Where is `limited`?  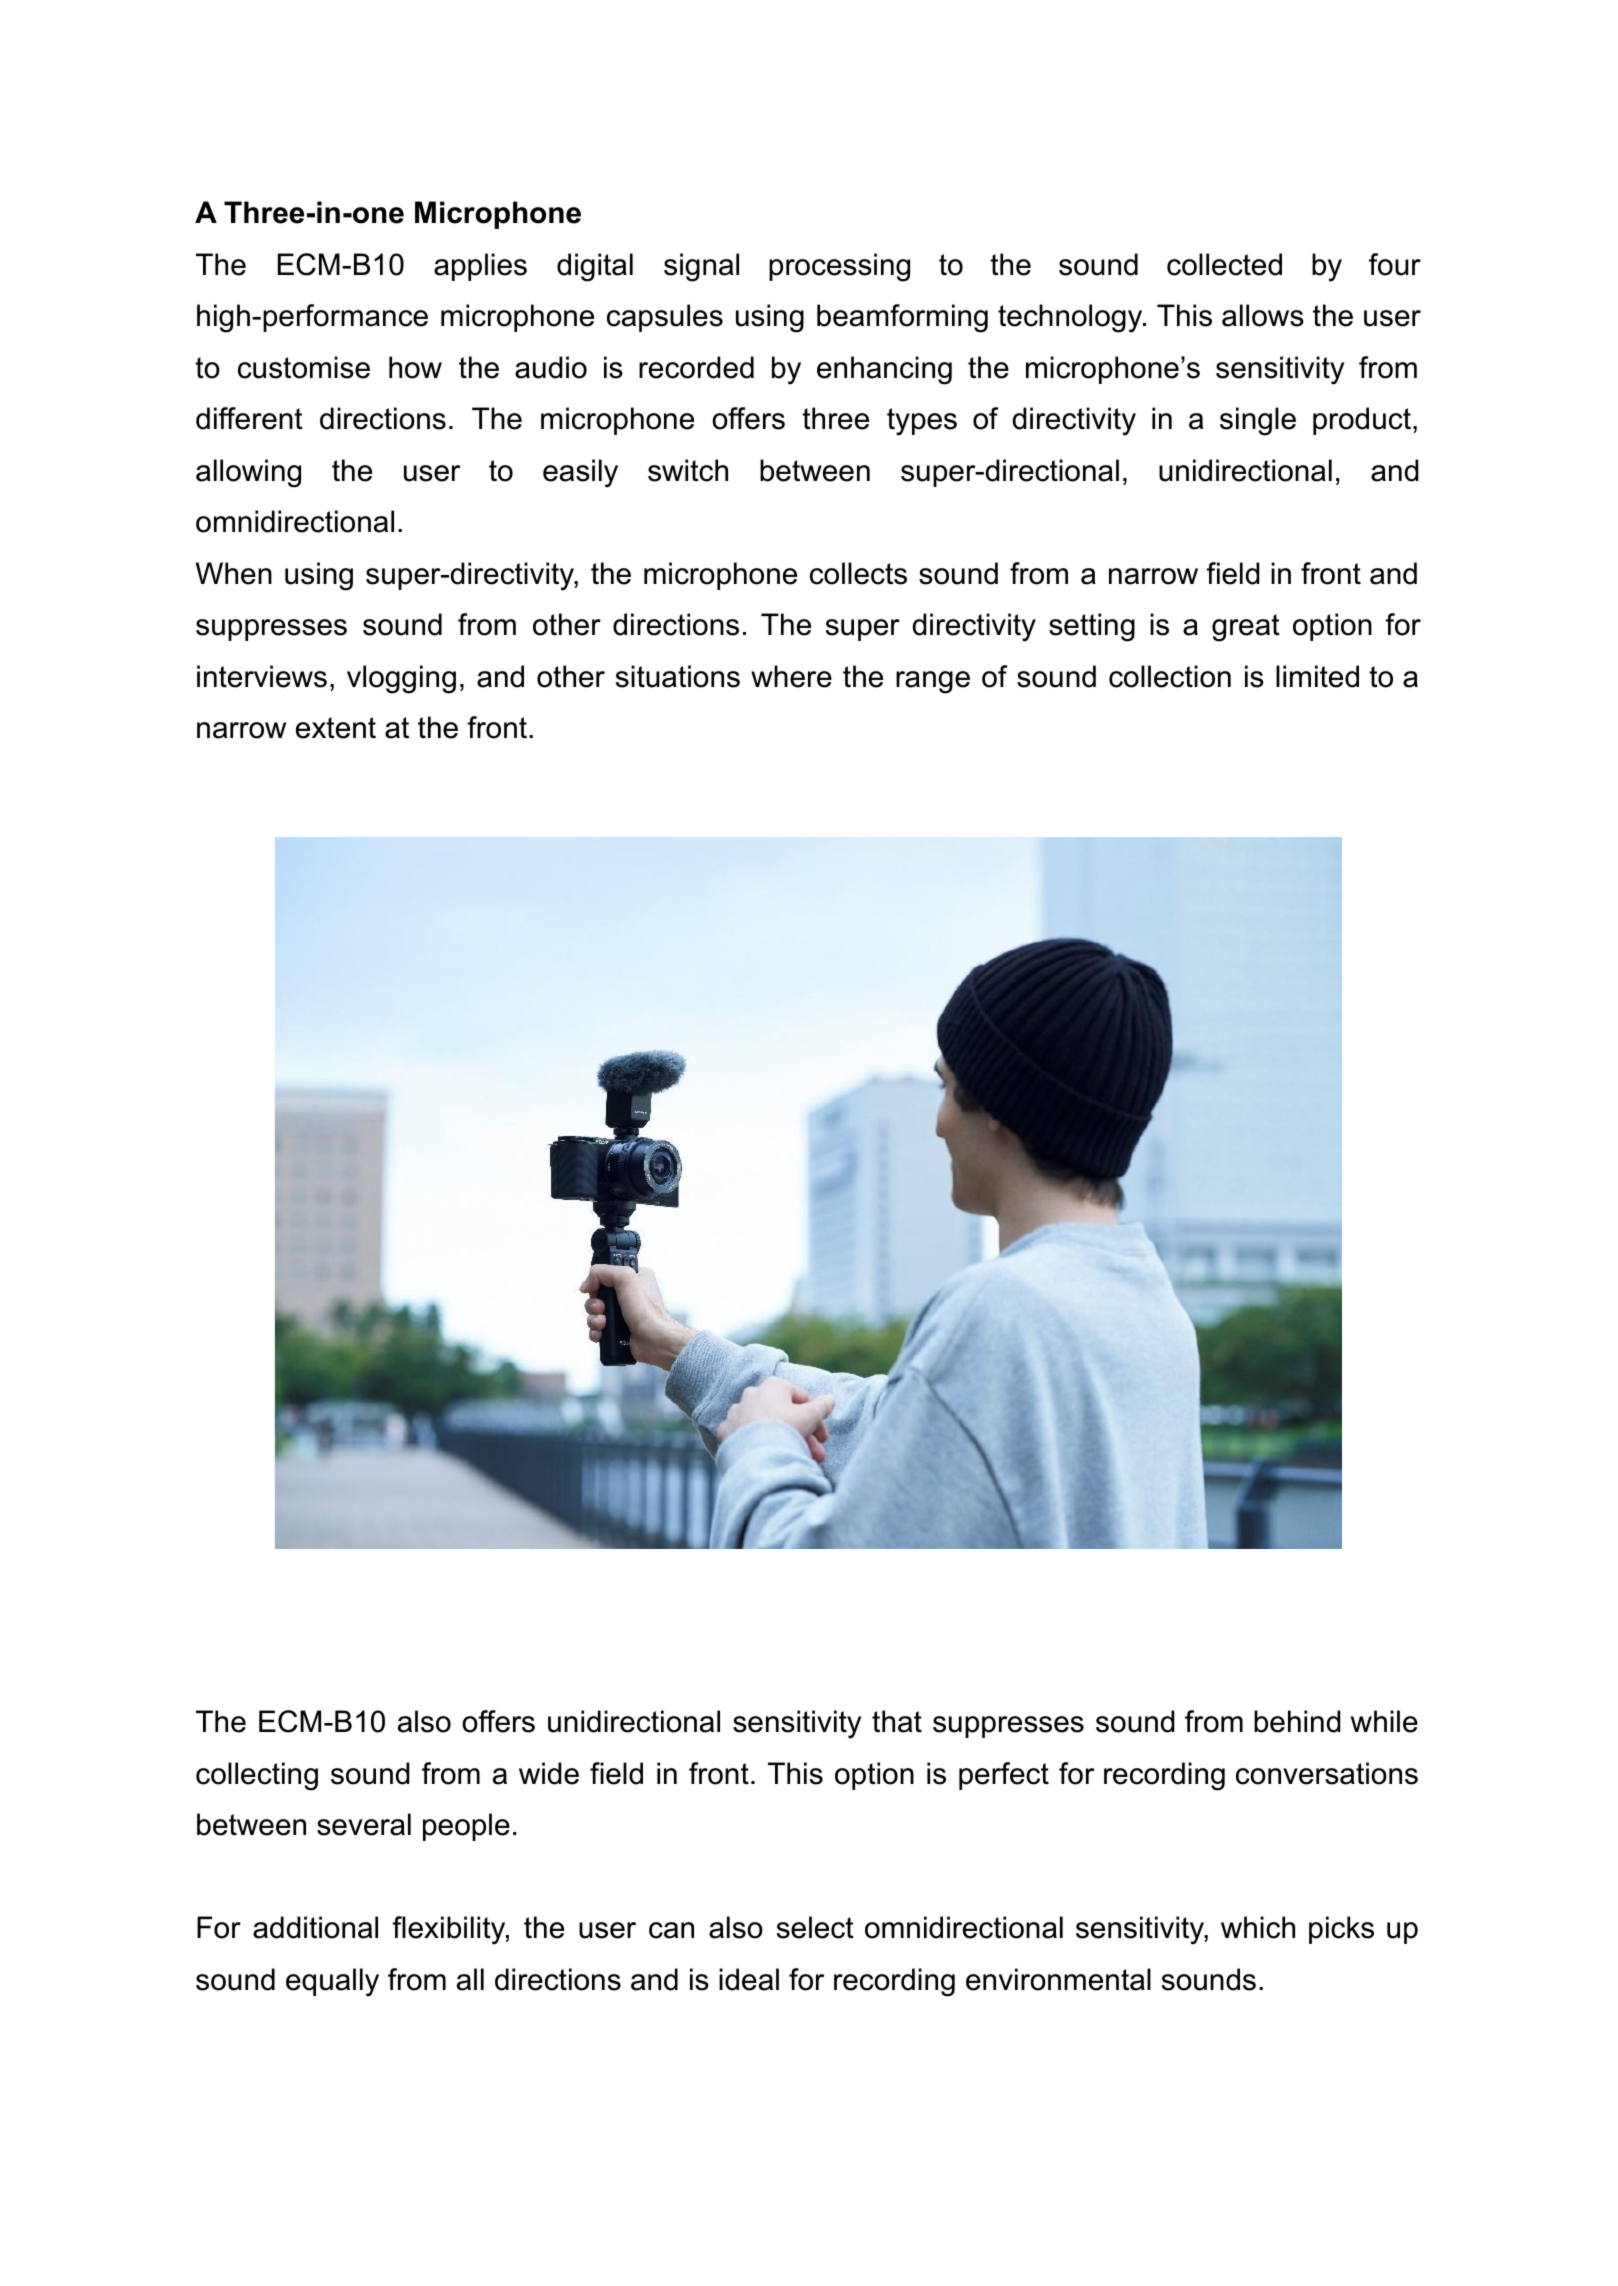
limited is located at coordinates (1317, 676).
